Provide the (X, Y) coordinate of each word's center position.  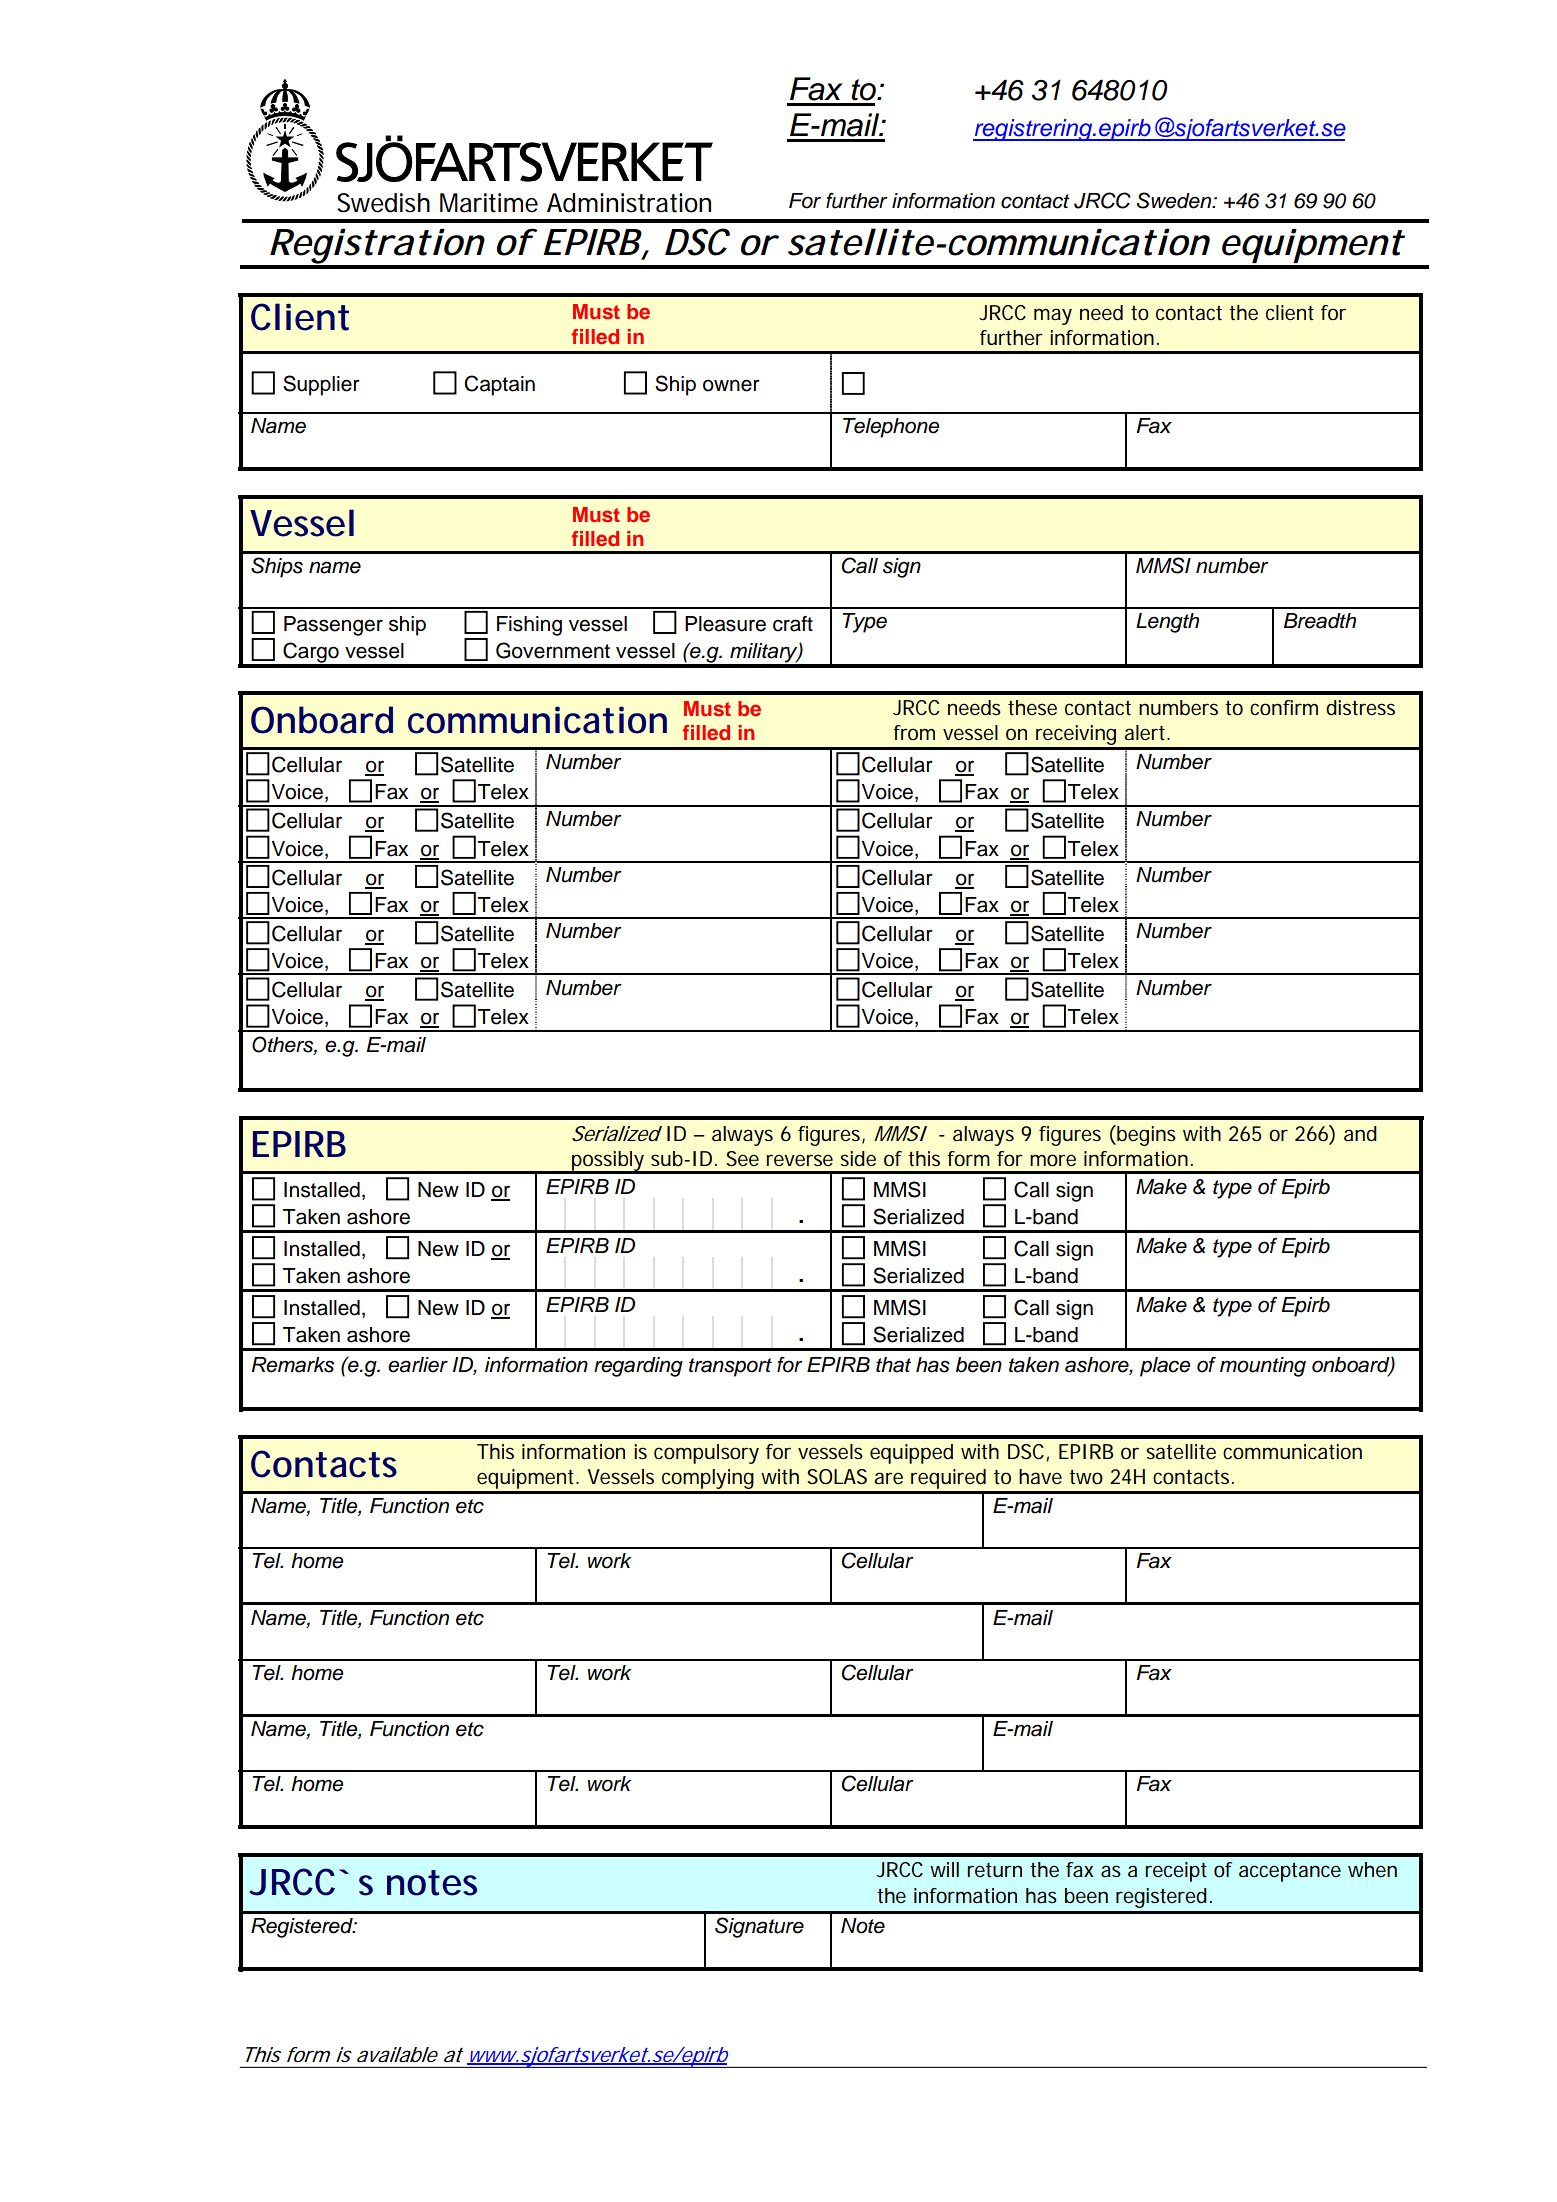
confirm (1284, 707)
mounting (1263, 1367)
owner (731, 385)
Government (553, 650)
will (944, 1869)
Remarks (293, 1365)
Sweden (1175, 200)
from (914, 732)
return (994, 1870)
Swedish (383, 203)
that (893, 1365)
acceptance (1290, 1872)
